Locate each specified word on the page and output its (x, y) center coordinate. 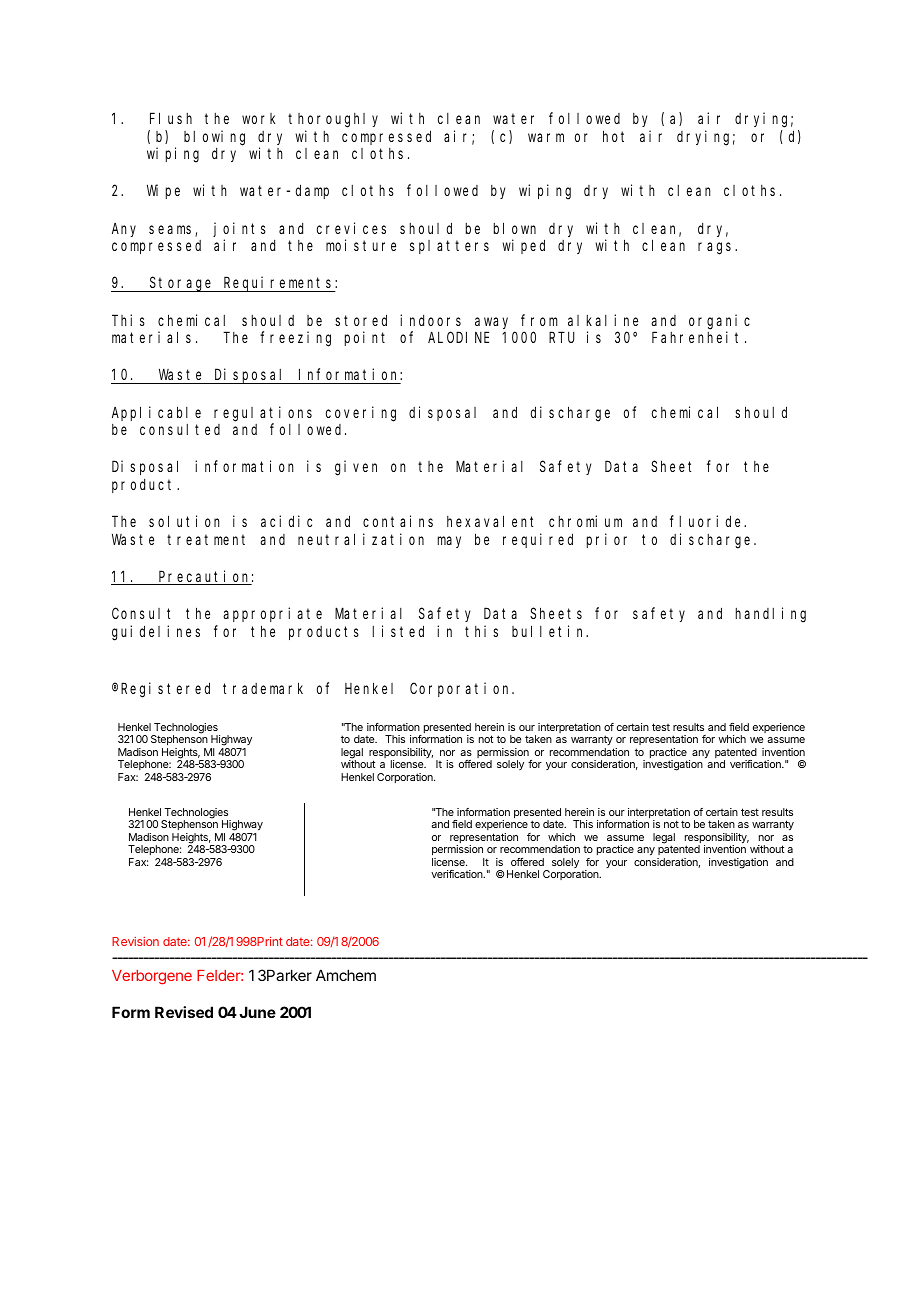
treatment (206, 539)
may (449, 542)
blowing (214, 138)
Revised (184, 1012)
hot (613, 136)
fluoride (707, 521)
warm (546, 137)
